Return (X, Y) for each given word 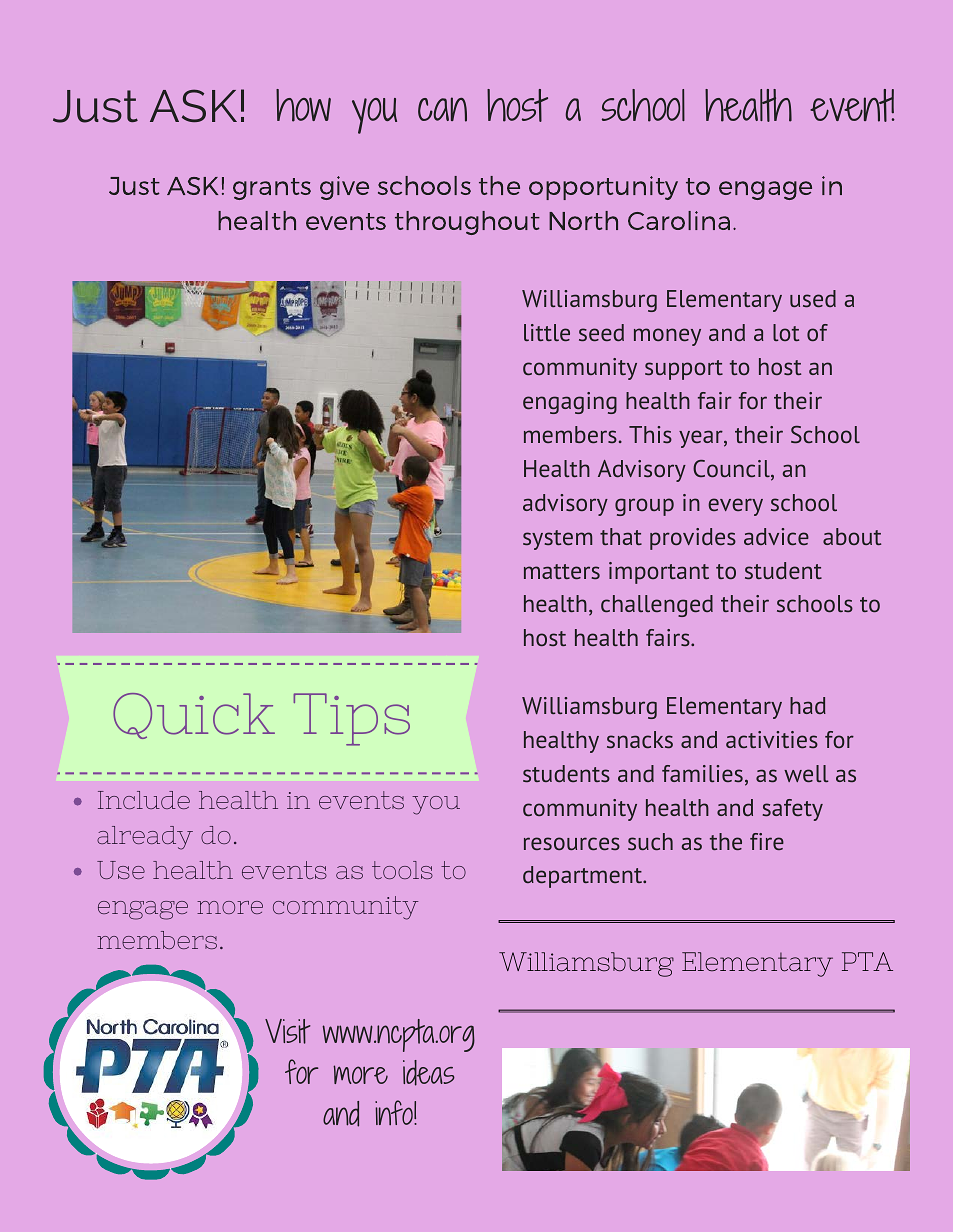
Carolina (679, 220)
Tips (351, 719)
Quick (194, 716)
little (547, 332)
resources (572, 843)
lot (786, 332)
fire (767, 841)
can (442, 109)
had (808, 705)
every (735, 507)
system (557, 540)
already (145, 838)
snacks (640, 739)
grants (272, 189)
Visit (288, 1031)
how (303, 105)
